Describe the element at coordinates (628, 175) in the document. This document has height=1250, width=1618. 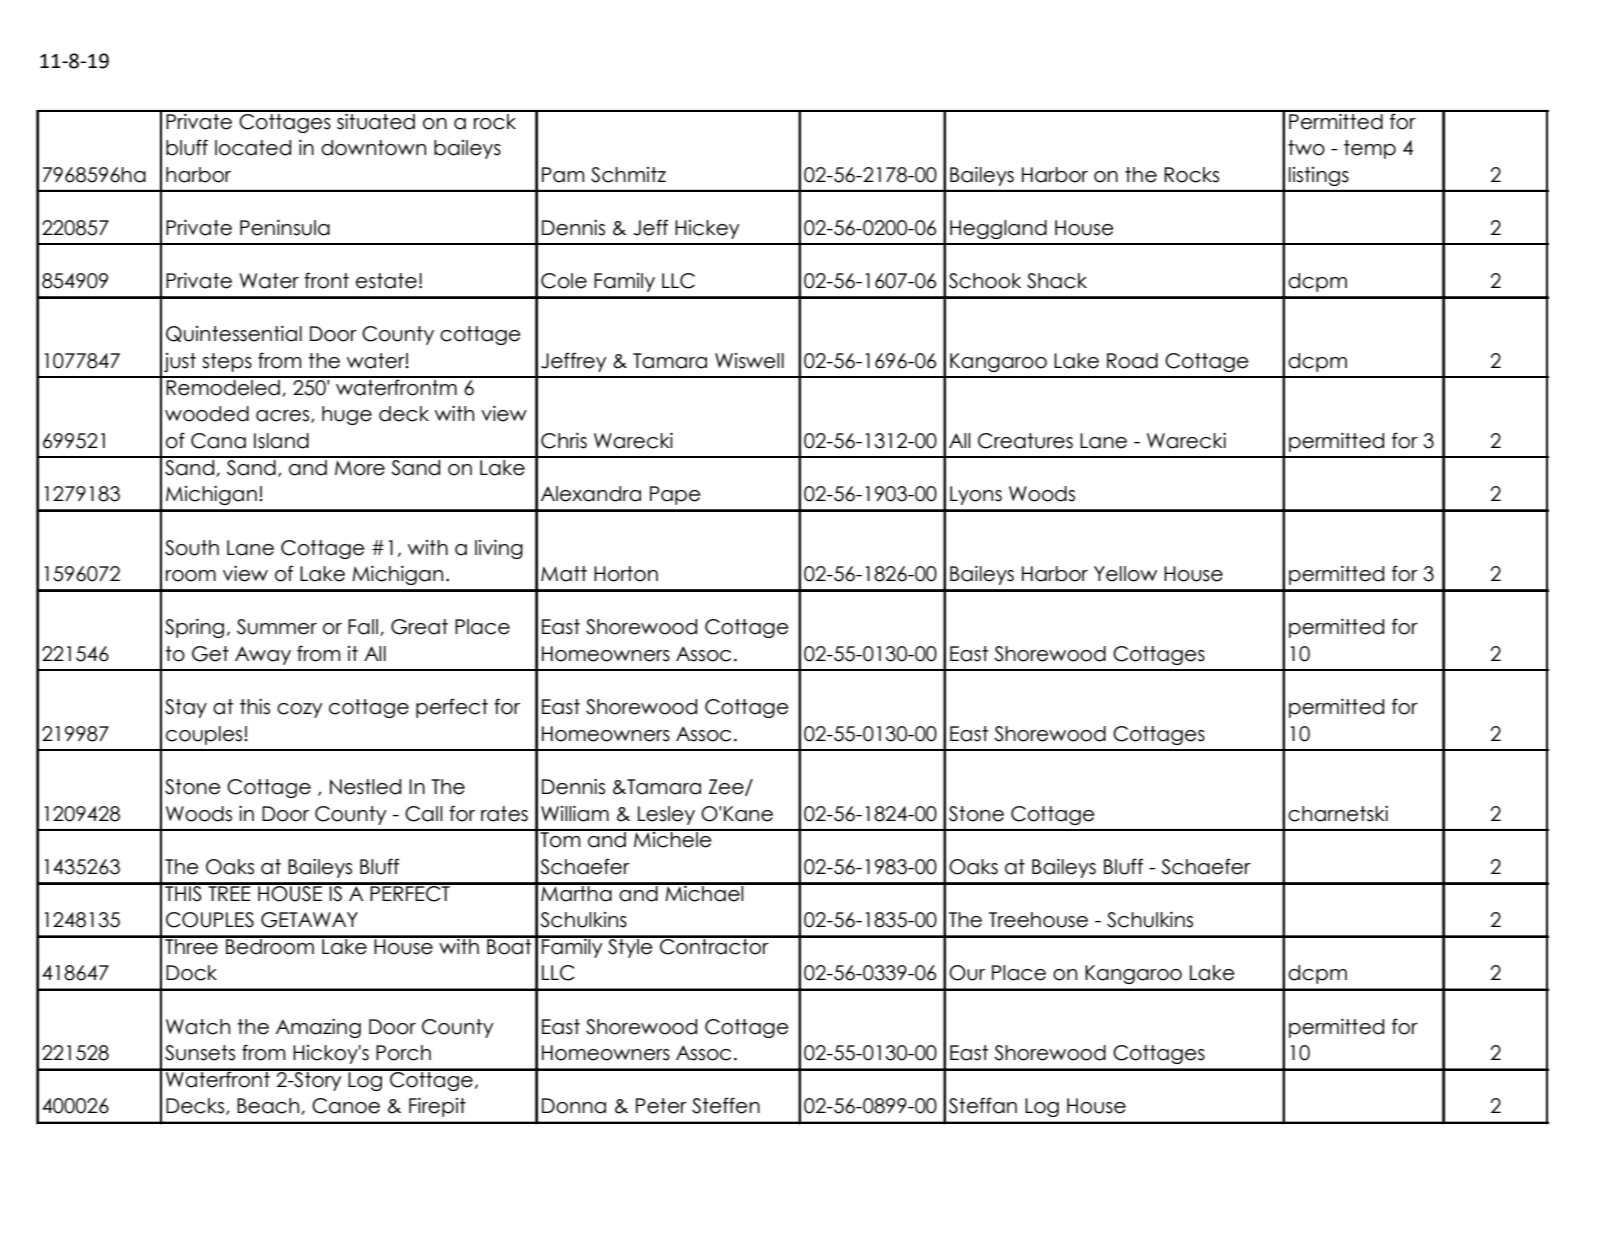
I see `Schmitz` at that location.
